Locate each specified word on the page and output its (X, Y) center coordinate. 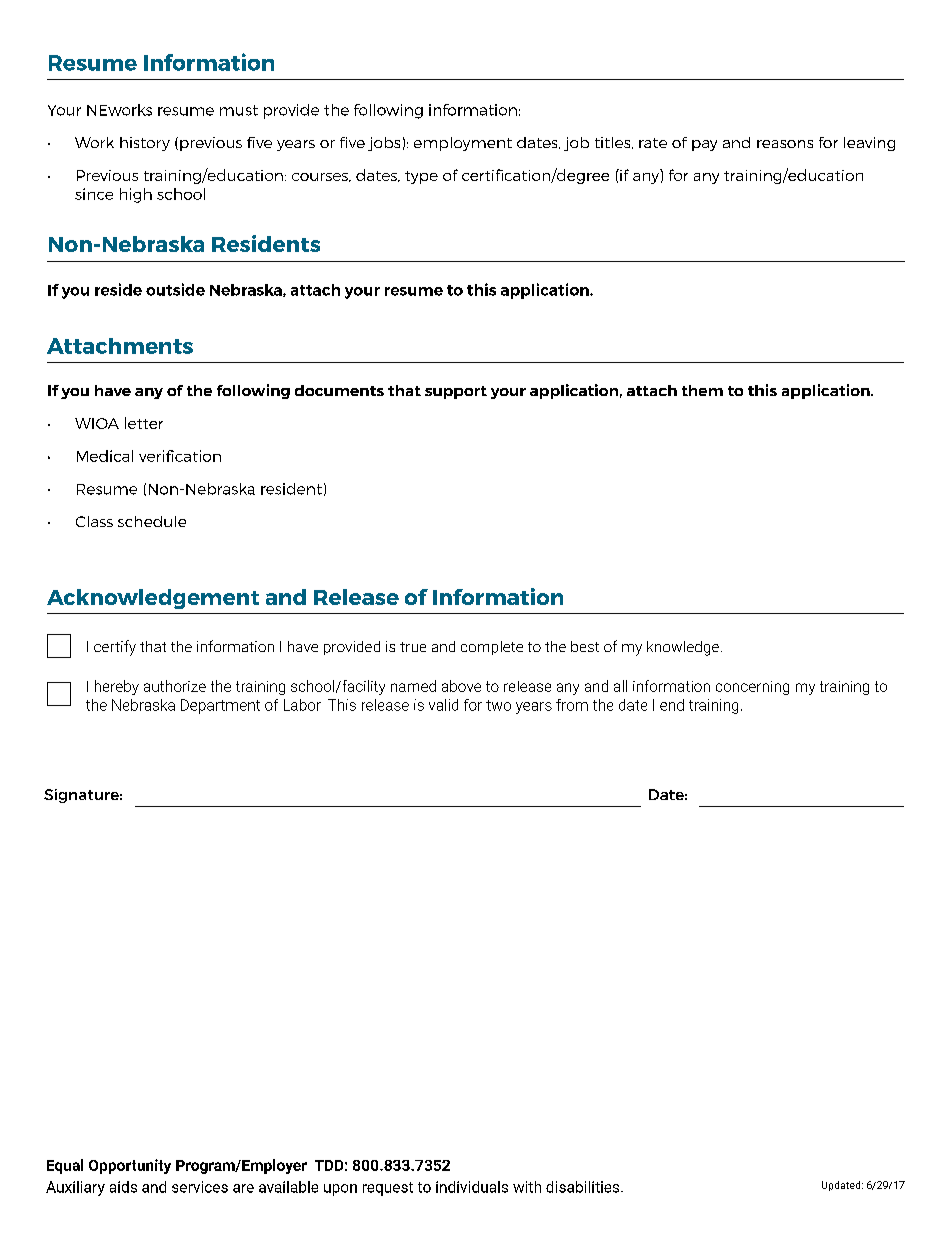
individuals (472, 1187)
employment (463, 144)
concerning (752, 688)
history (145, 144)
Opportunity (130, 1166)
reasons (785, 144)
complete (492, 648)
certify (115, 648)
